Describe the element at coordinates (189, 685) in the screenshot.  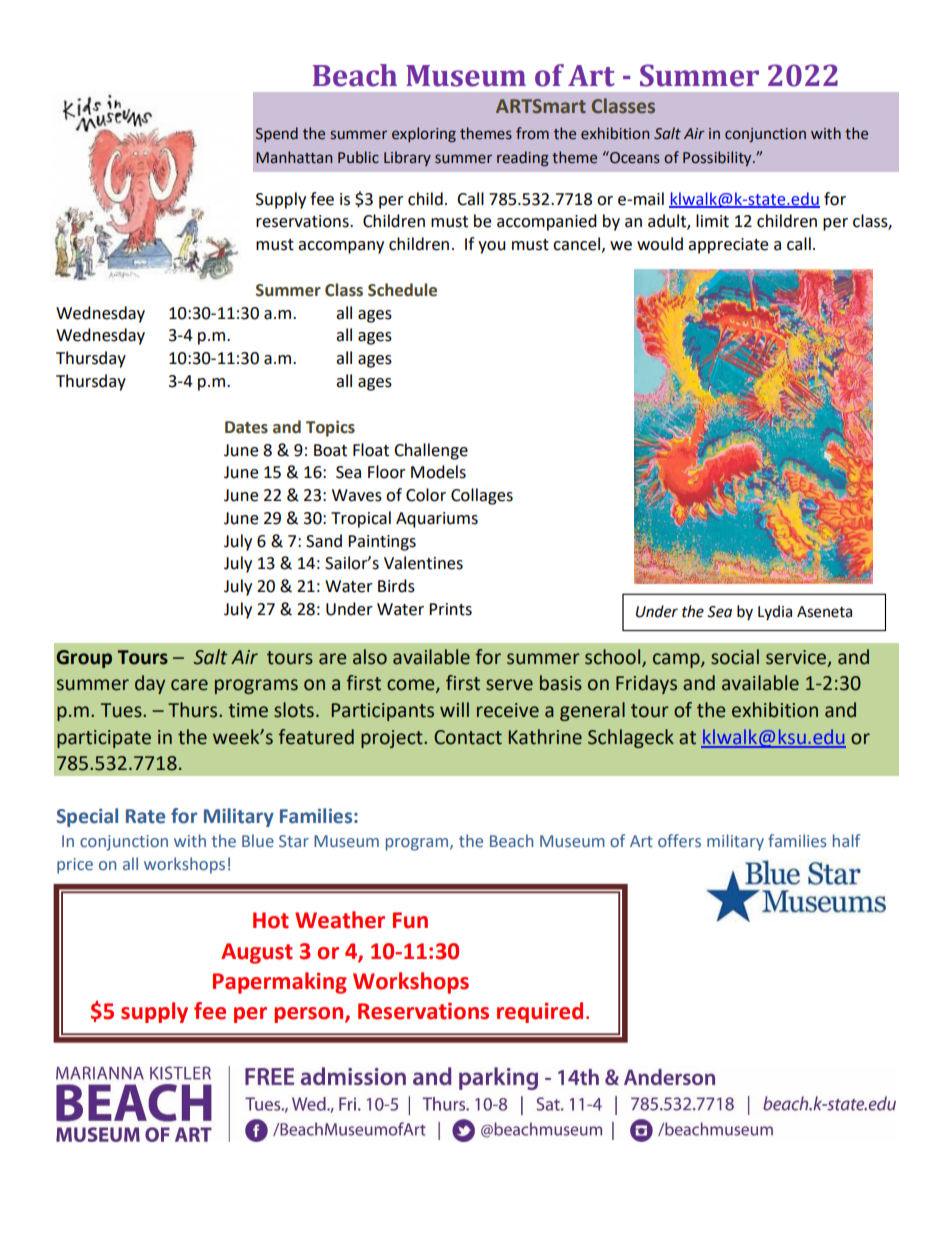
I see `care` at that location.
